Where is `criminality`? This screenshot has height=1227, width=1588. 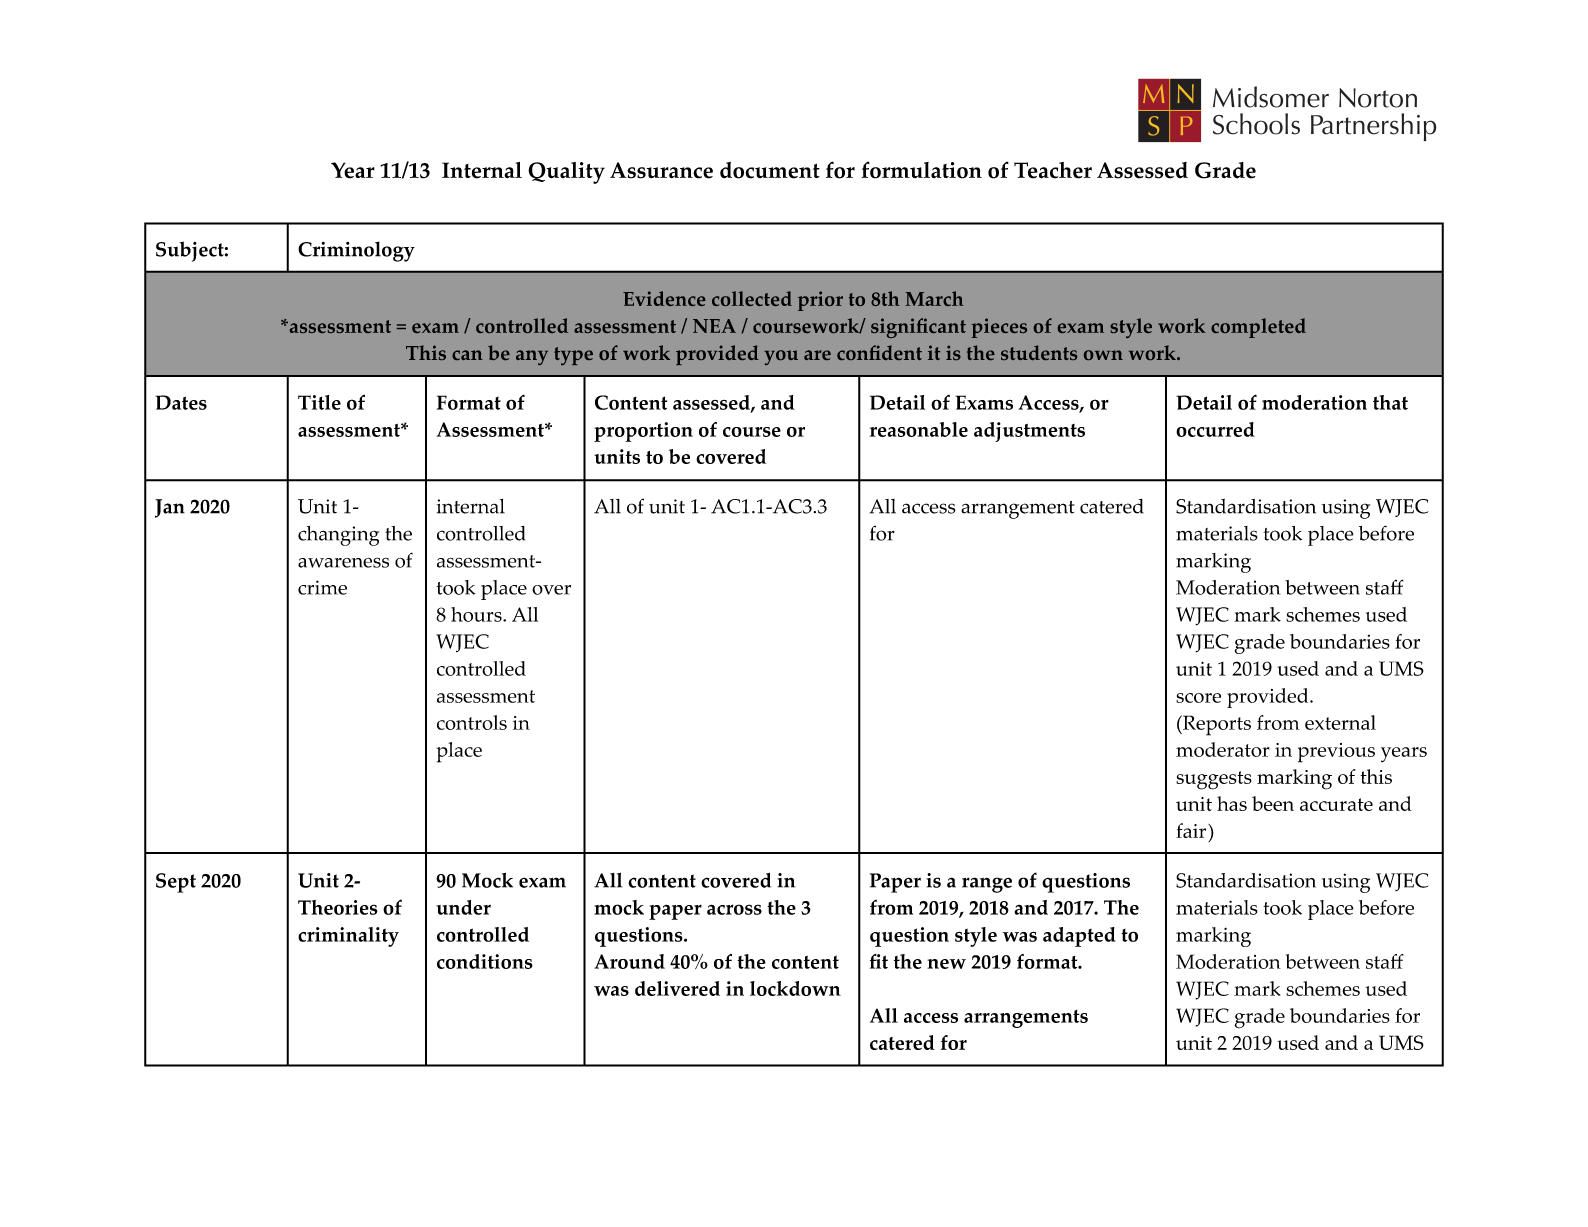
criminality is located at coordinates (348, 937).
